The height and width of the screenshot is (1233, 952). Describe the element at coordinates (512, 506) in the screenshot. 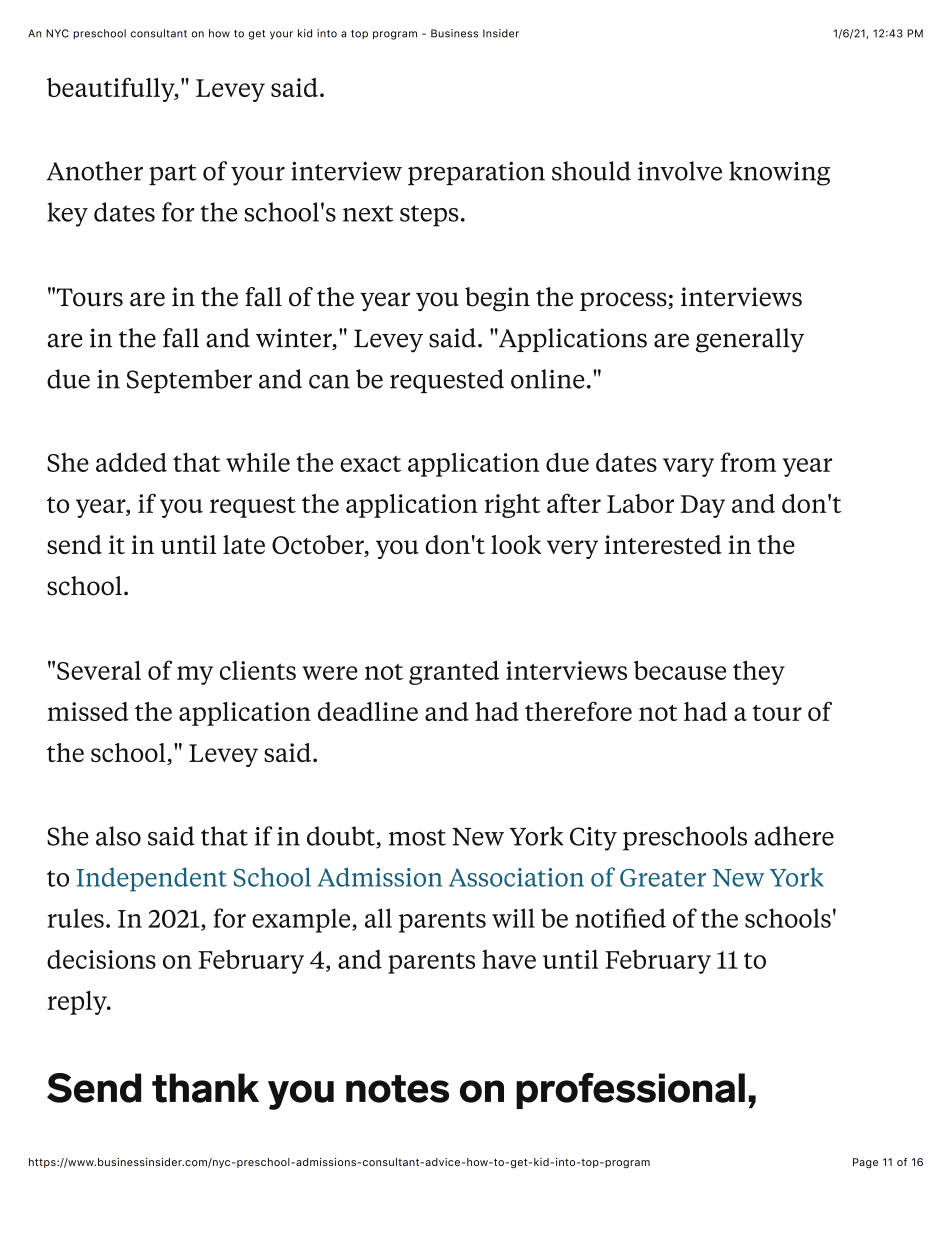

I see `right` at that location.
